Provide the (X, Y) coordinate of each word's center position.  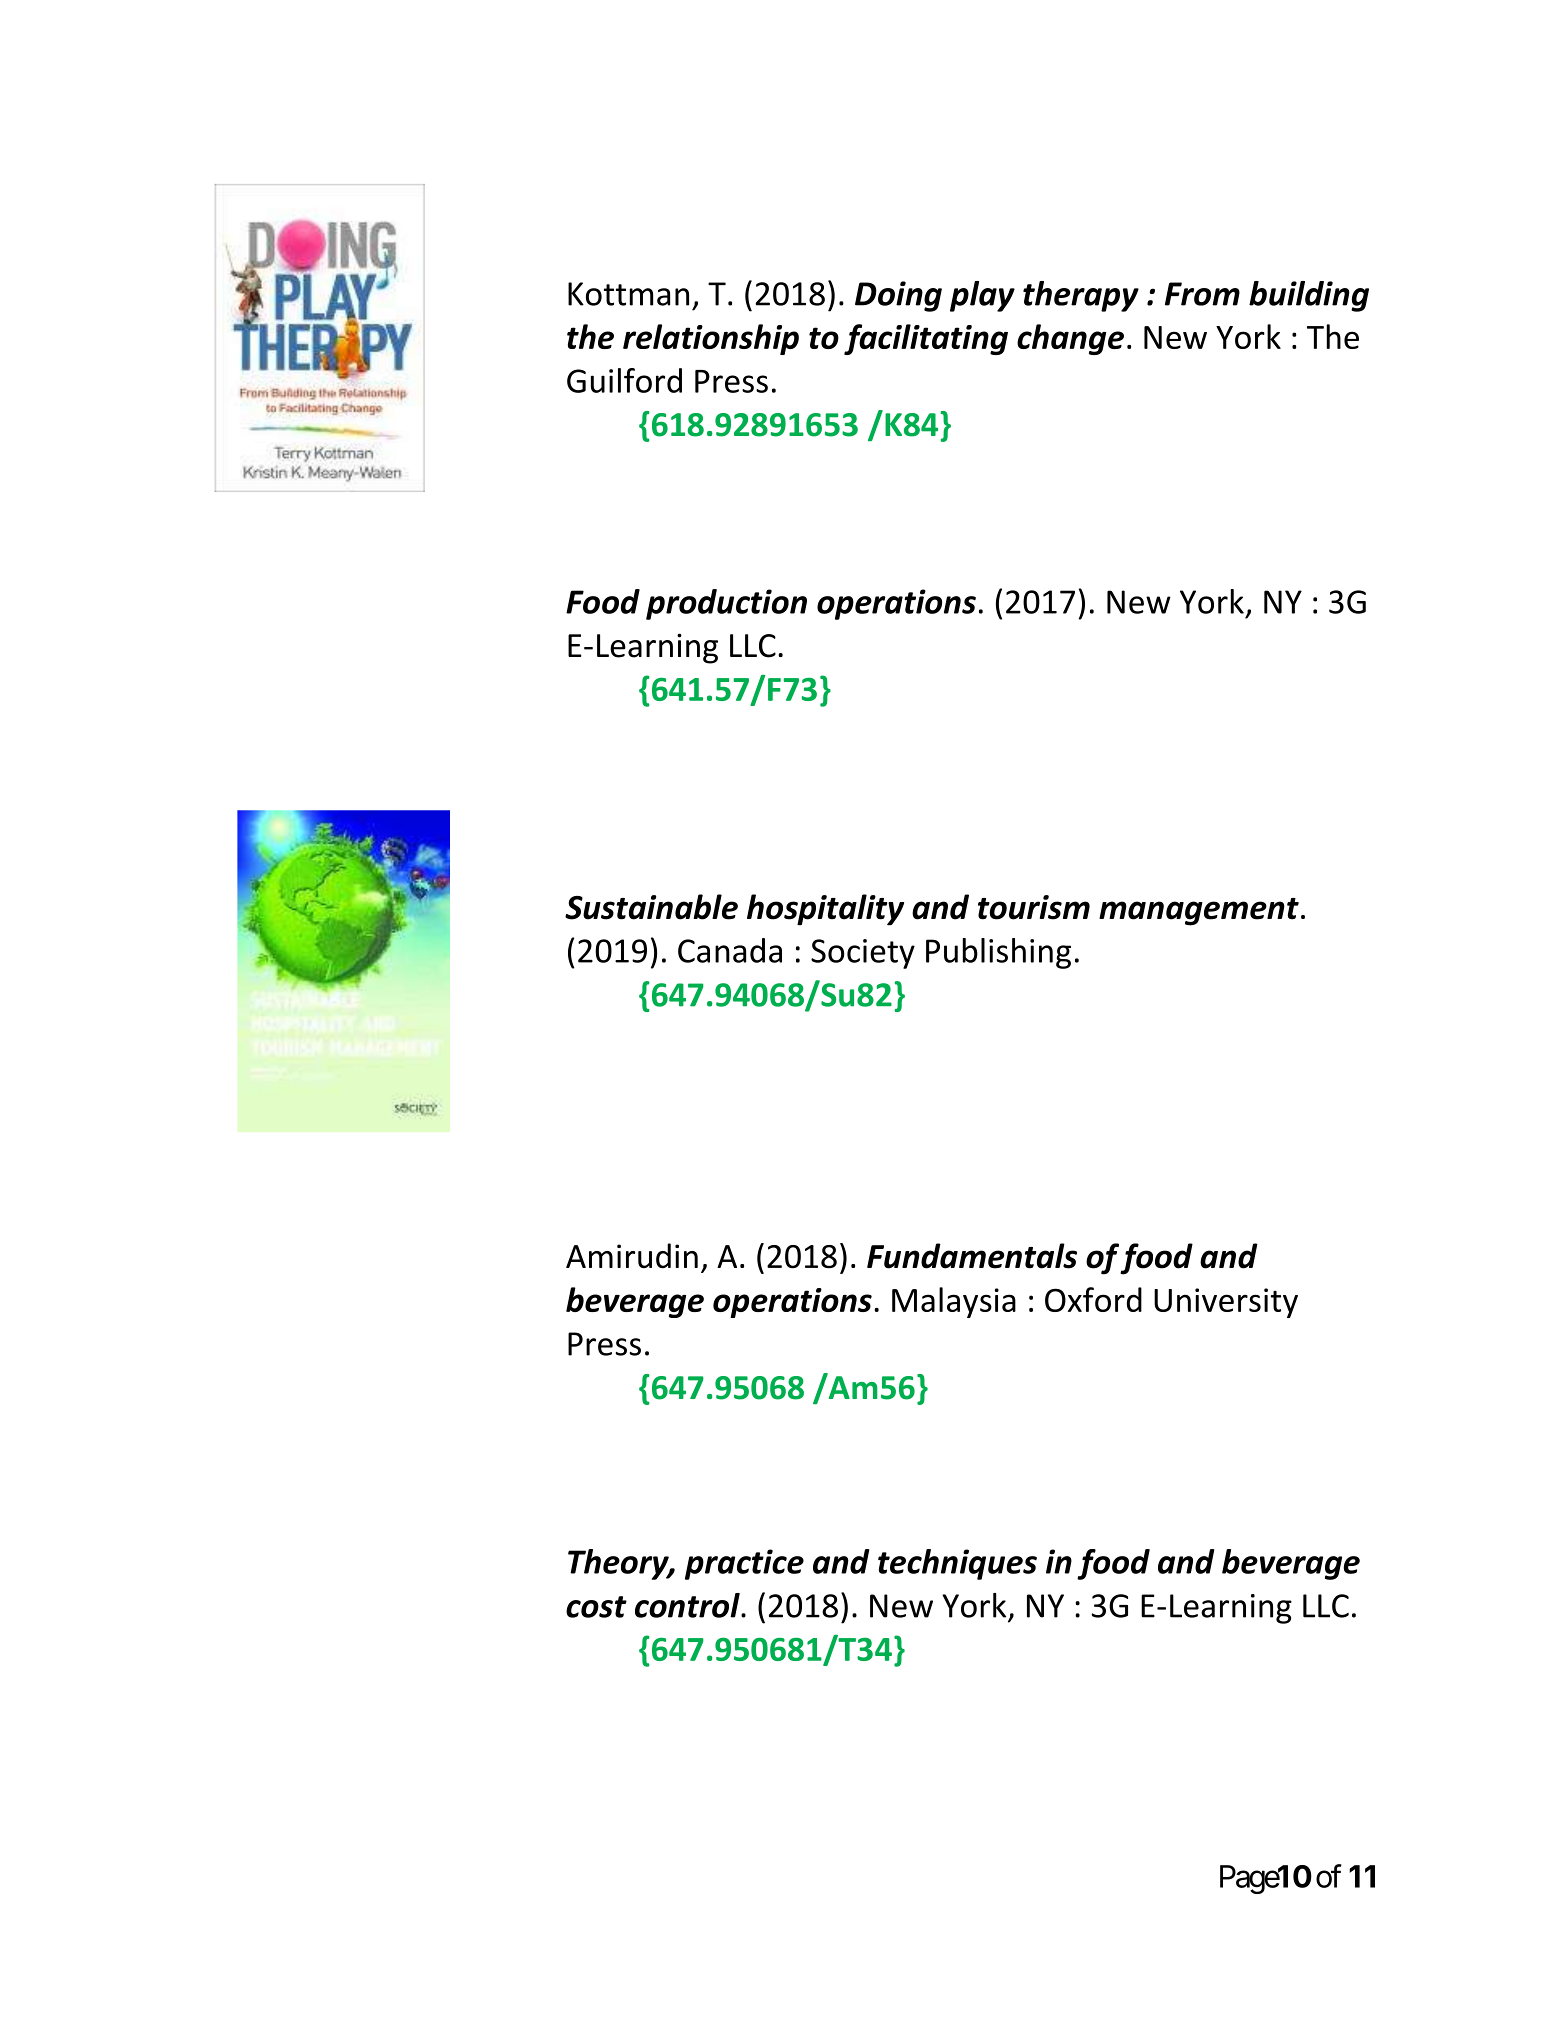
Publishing (998, 953)
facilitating (926, 339)
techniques (957, 1564)
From (1202, 294)
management (1199, 912)
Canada (730, 950)
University (1226, 1303)
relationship (711, 339)
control (688, 1605)
